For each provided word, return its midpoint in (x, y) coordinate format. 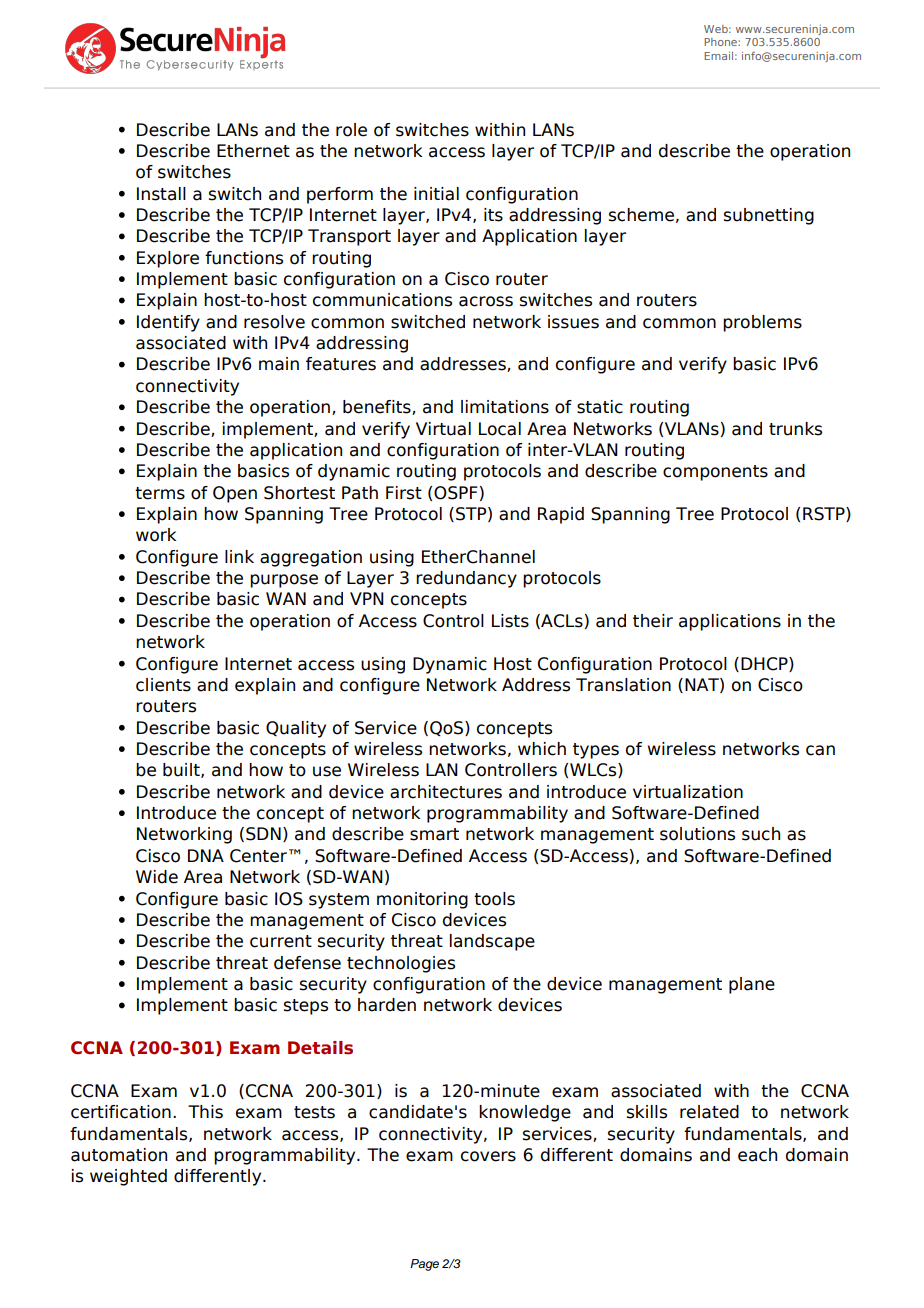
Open (235, 494)
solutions (697, 834)
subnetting (769, 216)
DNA (206, 855)
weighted (128, 1177)
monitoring (422, 900)
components (715, 473)
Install (161, 194)
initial (436, 194)
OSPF (456, 493)
